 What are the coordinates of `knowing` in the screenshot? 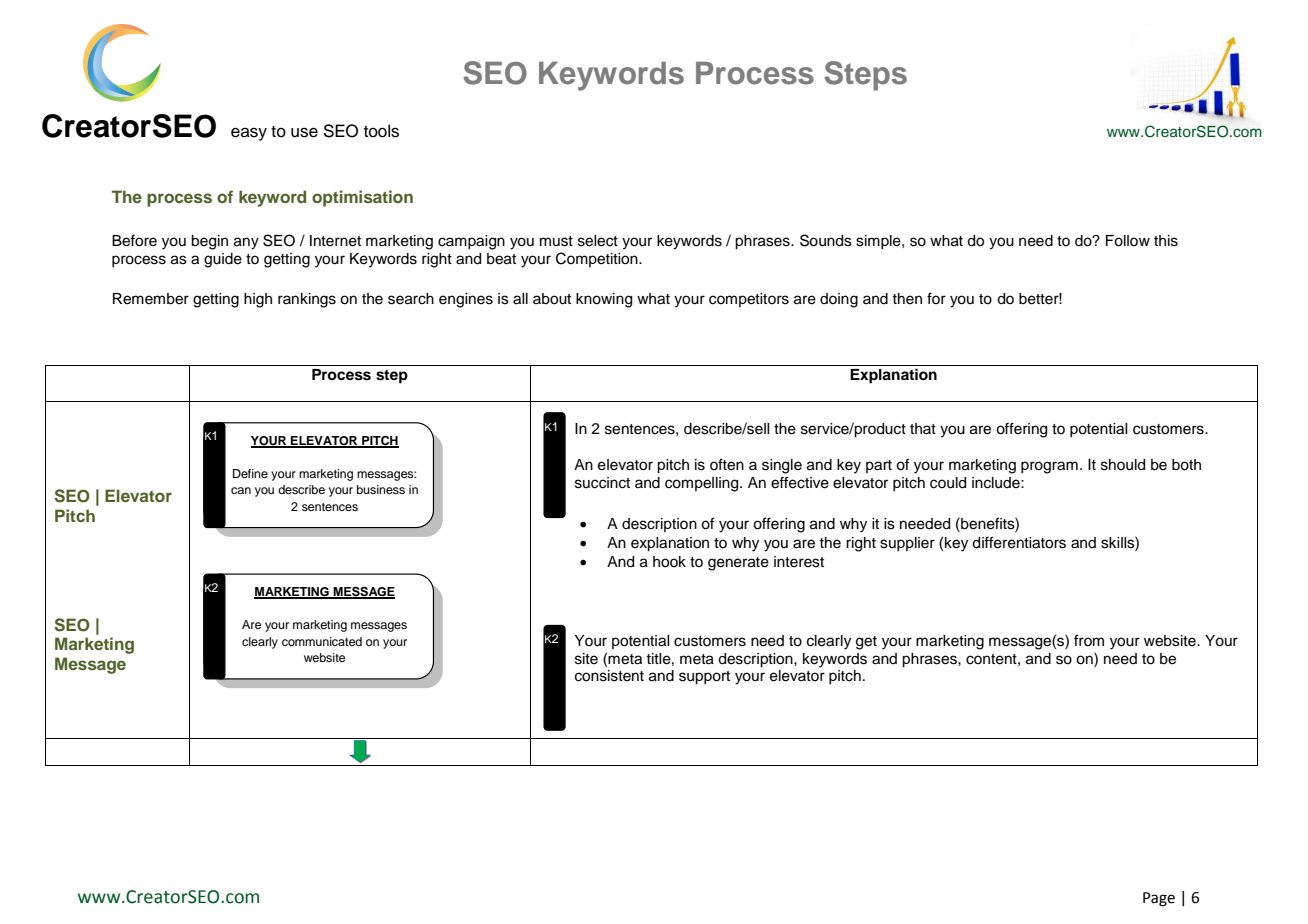 It's located at (604, 300).
